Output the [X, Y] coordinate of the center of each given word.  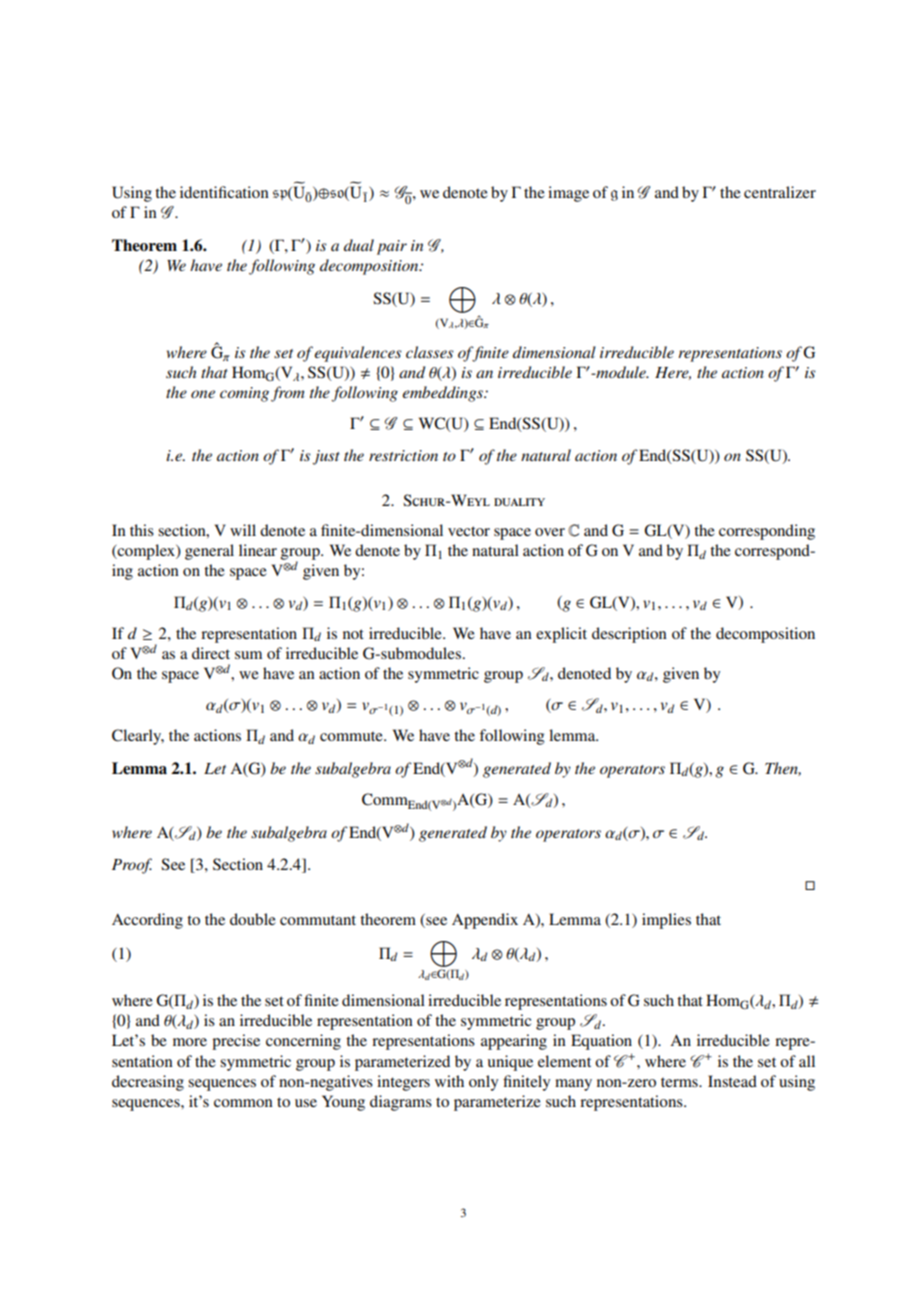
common [243, 1103]
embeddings [444, 394]
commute [352, 736]
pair [392, 247]
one [203, 394]
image [568, 194]
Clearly [138, 737]
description [629, 635]
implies [666, 921]
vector [469, 531]
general [209, 552]
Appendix [485, 921]
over [550, 532]
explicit [561, 635]
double [253, 919]
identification [224, 192]
